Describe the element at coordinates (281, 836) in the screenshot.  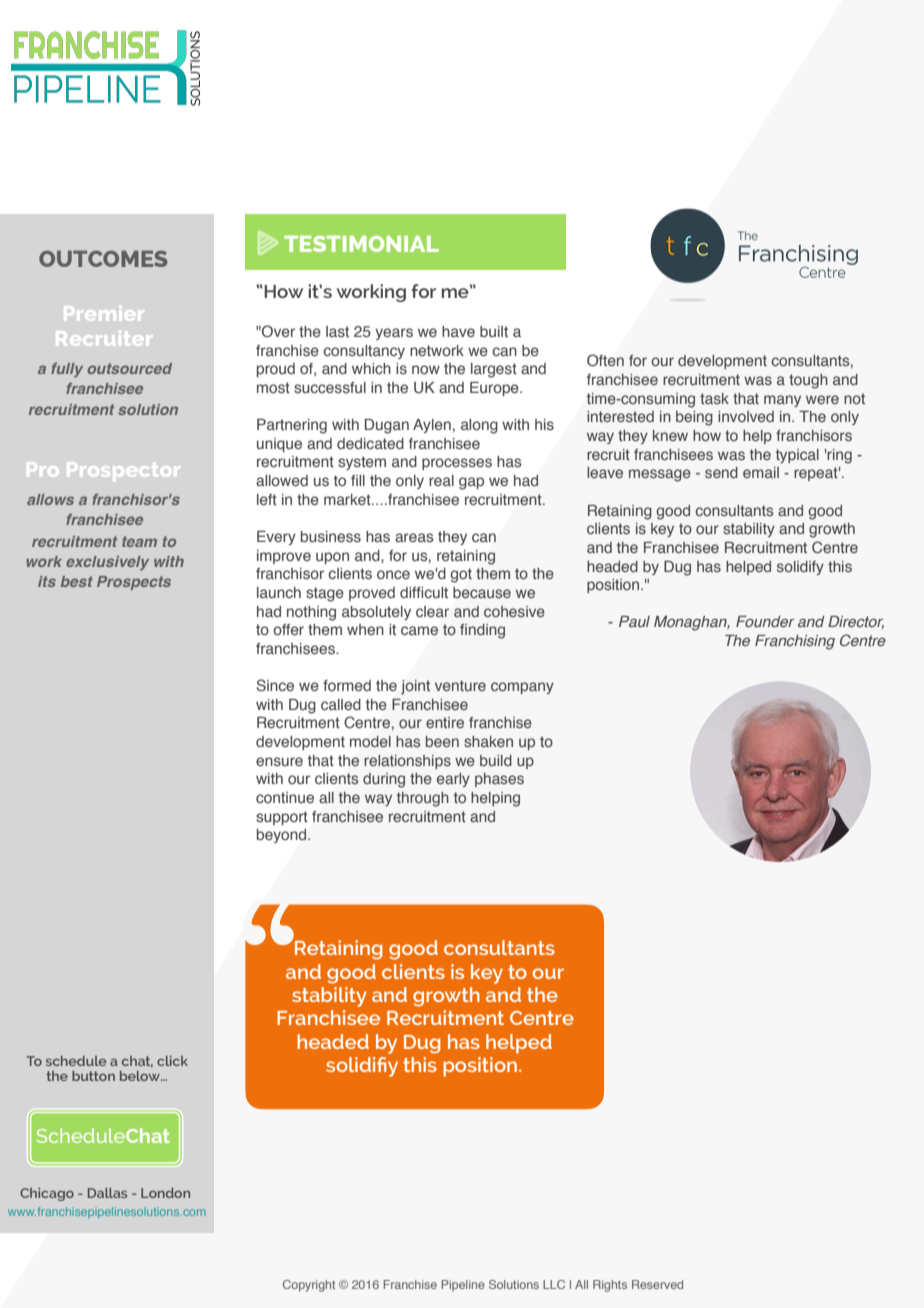
I see `beyond` at that location.
